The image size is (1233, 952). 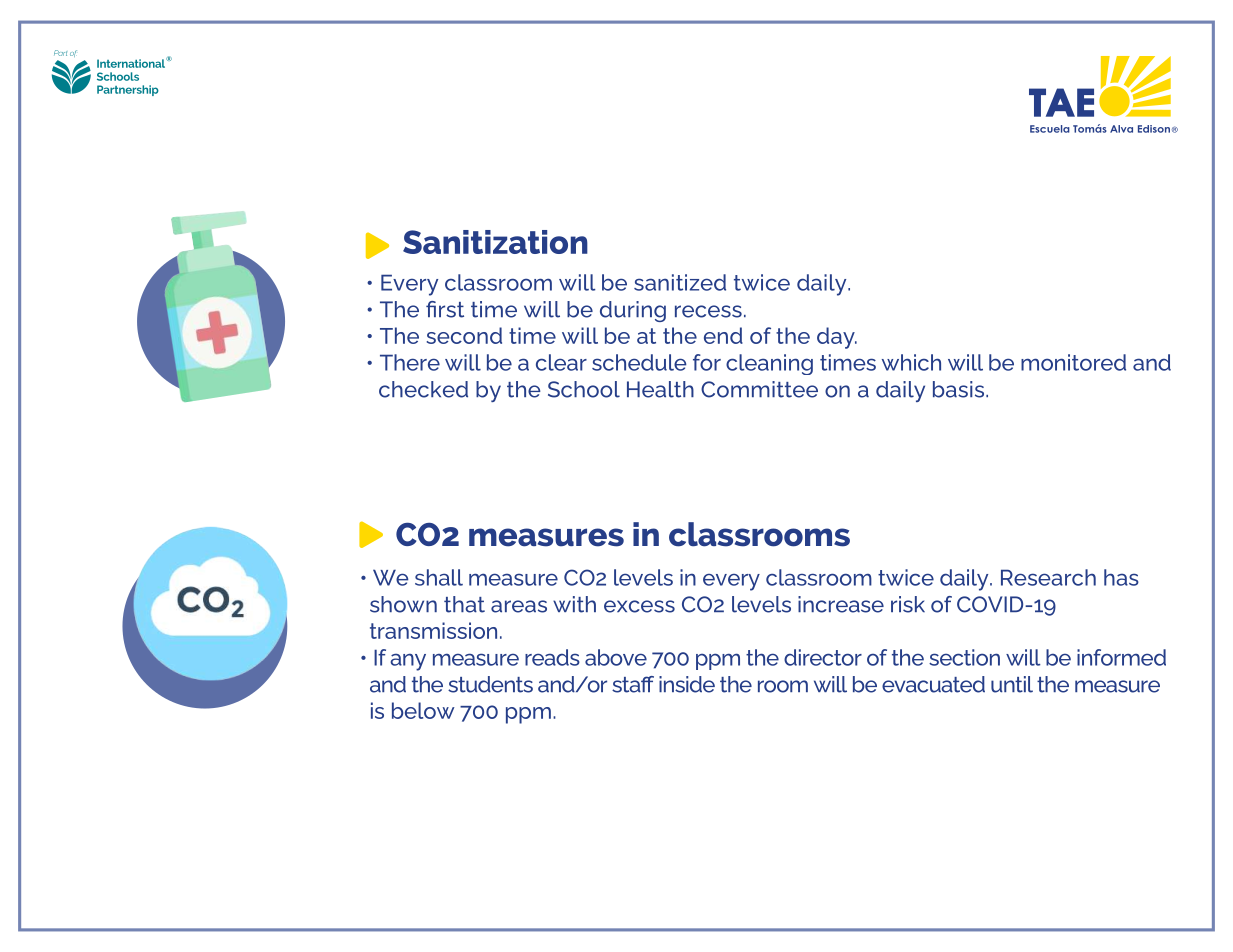 I want to click on inside, so click(x=687, y=684).
